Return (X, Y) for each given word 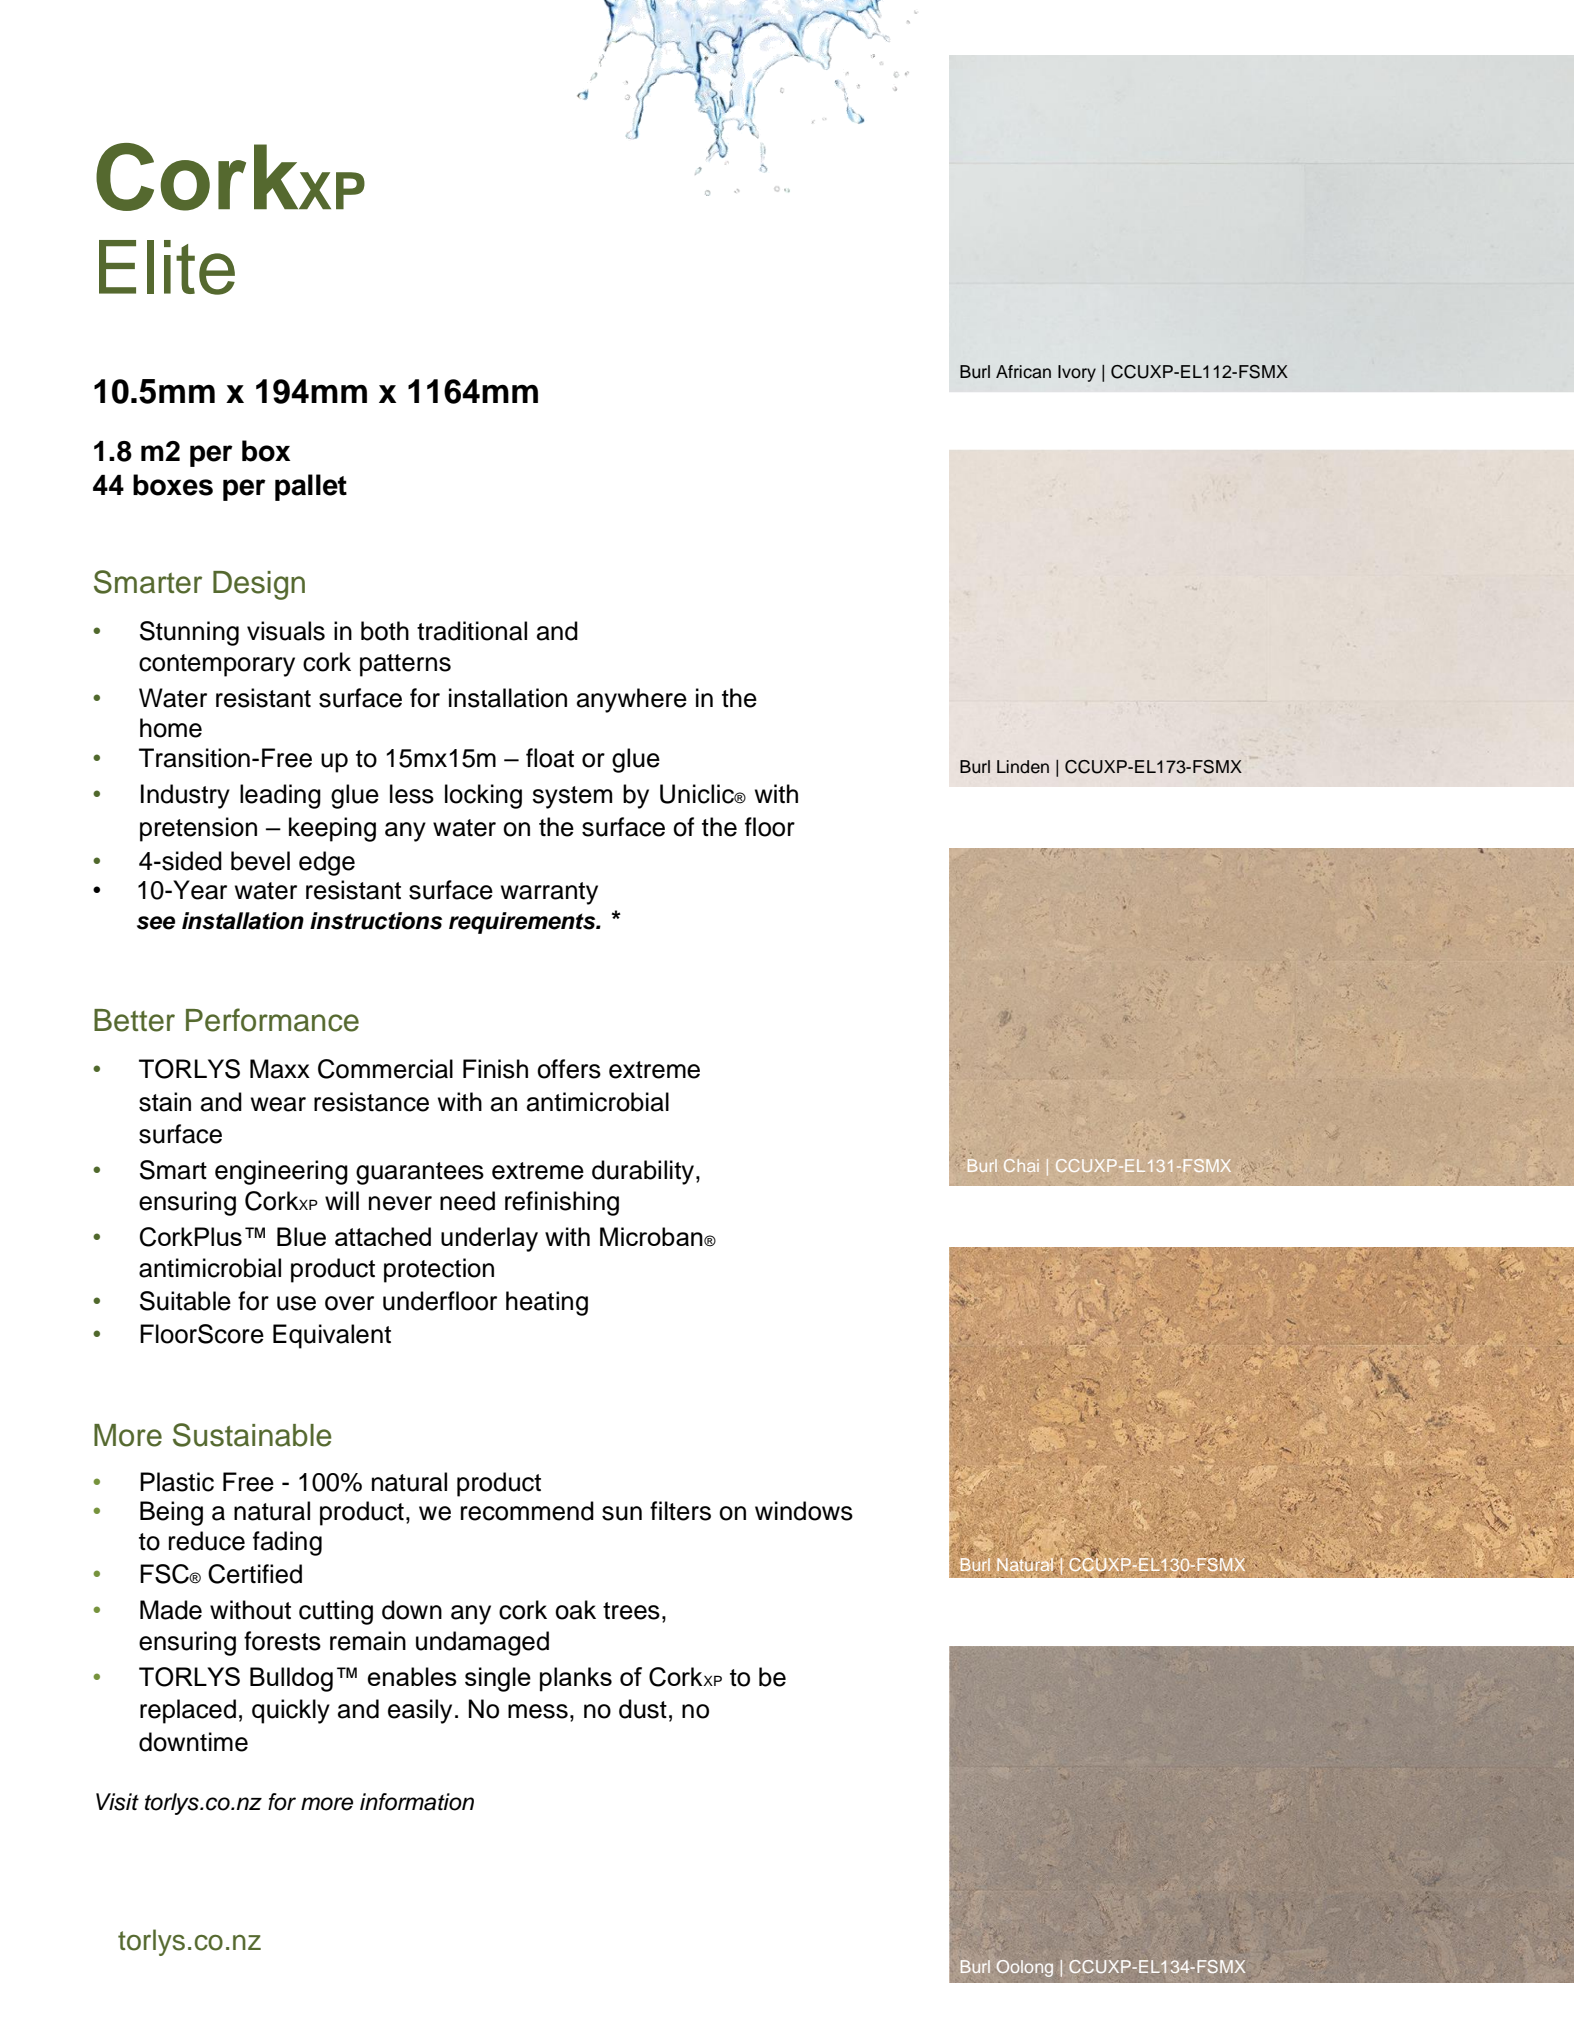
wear (278, 1104)
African (1023, 372)
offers (569, 1069)
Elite (167, 267)
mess (538, 1711)
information (417, 1802)
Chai (1021, 1165)
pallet (311, 487)
